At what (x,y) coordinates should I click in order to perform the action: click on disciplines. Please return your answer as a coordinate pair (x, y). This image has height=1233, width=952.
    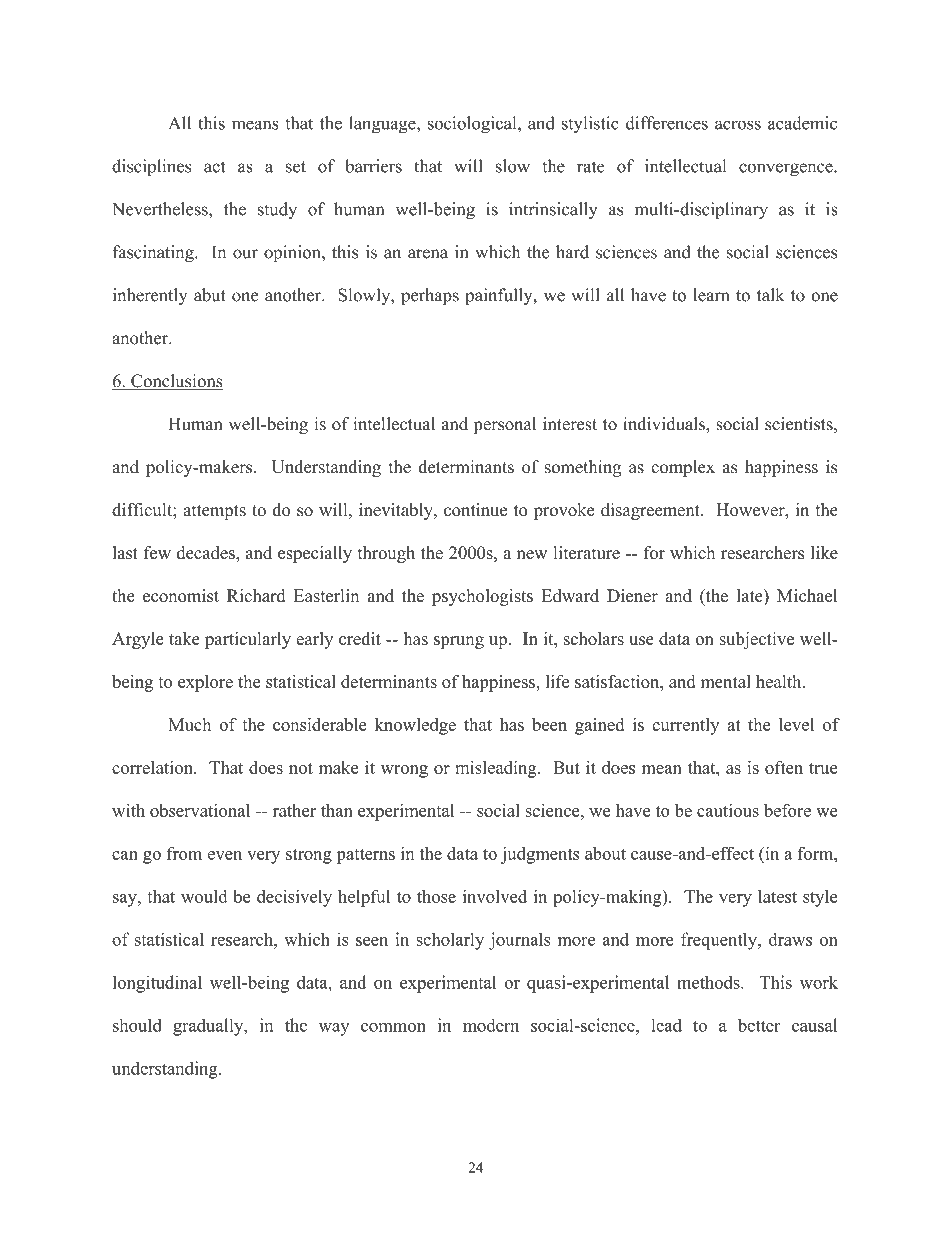
    Looking at the image, I should click on (151, 168).
